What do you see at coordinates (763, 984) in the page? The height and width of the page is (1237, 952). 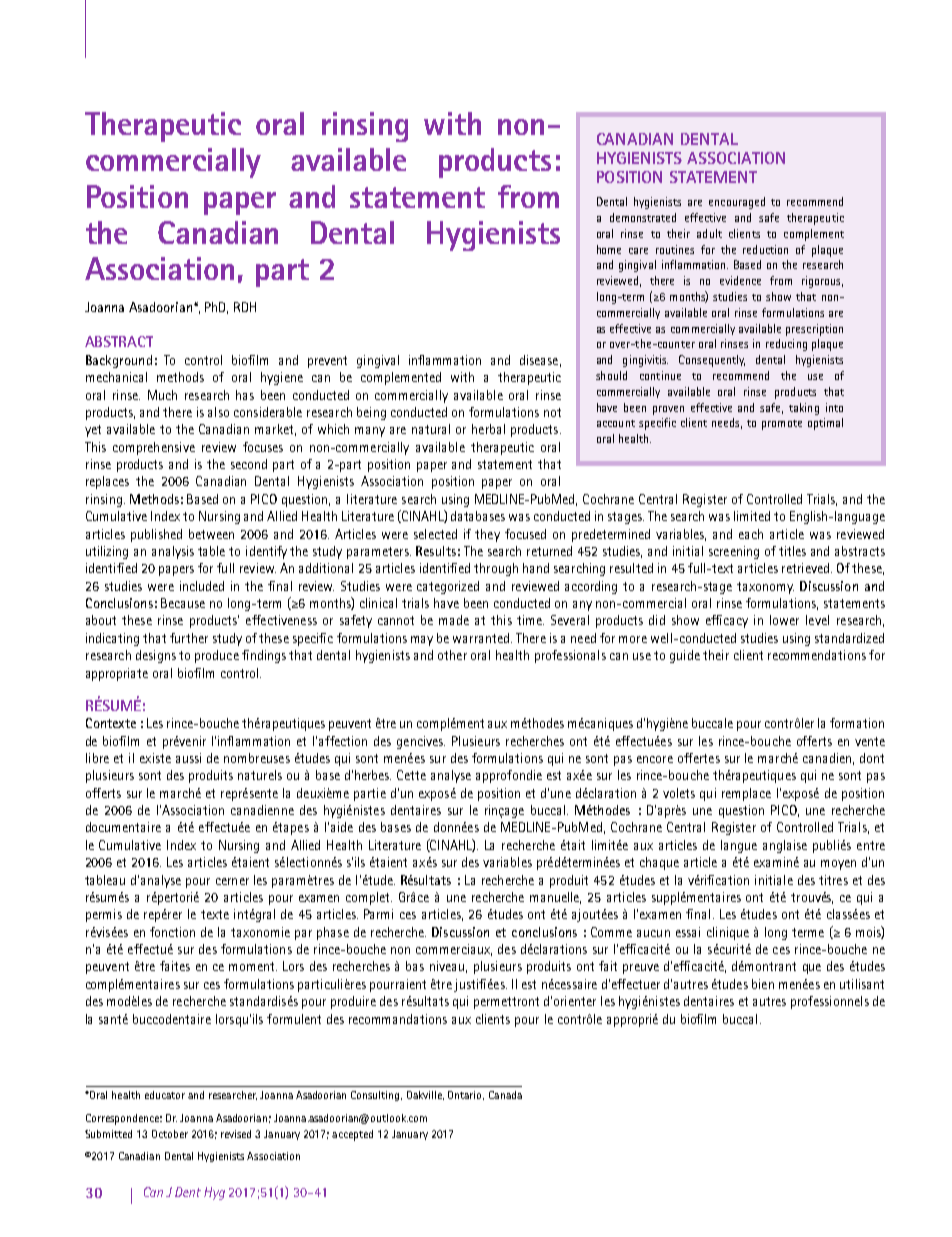 I see `bien` at bounding box center [763, 984].
